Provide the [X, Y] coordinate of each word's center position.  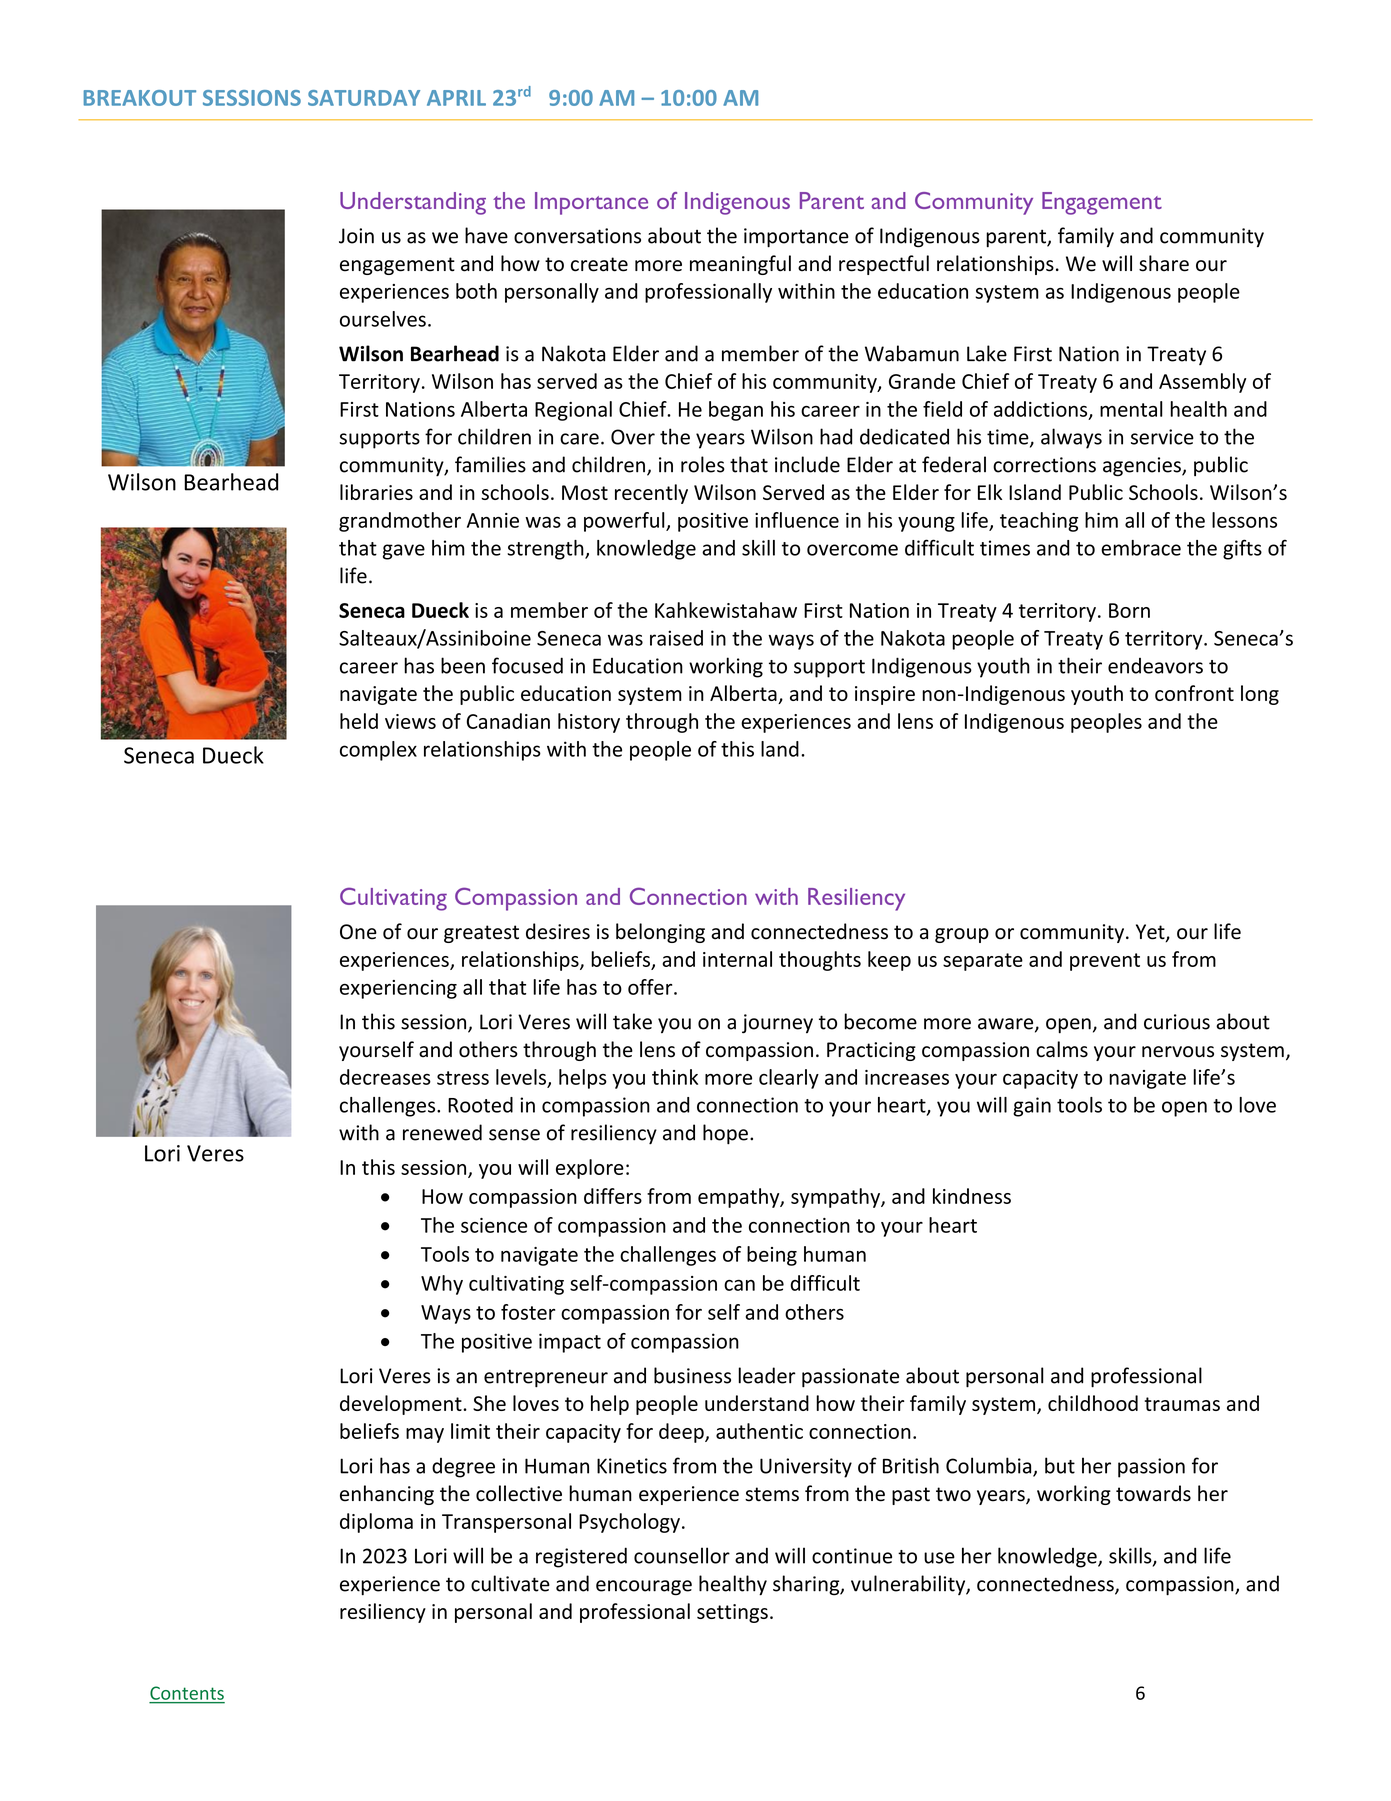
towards [1153, 1493]
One [358, 932]
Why [442, 1285]
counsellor [682, 1555]
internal [737, 959]
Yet [1151, 933]
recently [651, 494]
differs [613, 1196]
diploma [376, 1523]
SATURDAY [364, 98]
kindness [972, 1196]
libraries [376, 492]
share [1164, 263]
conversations [577, 236]
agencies [1143, 467]
